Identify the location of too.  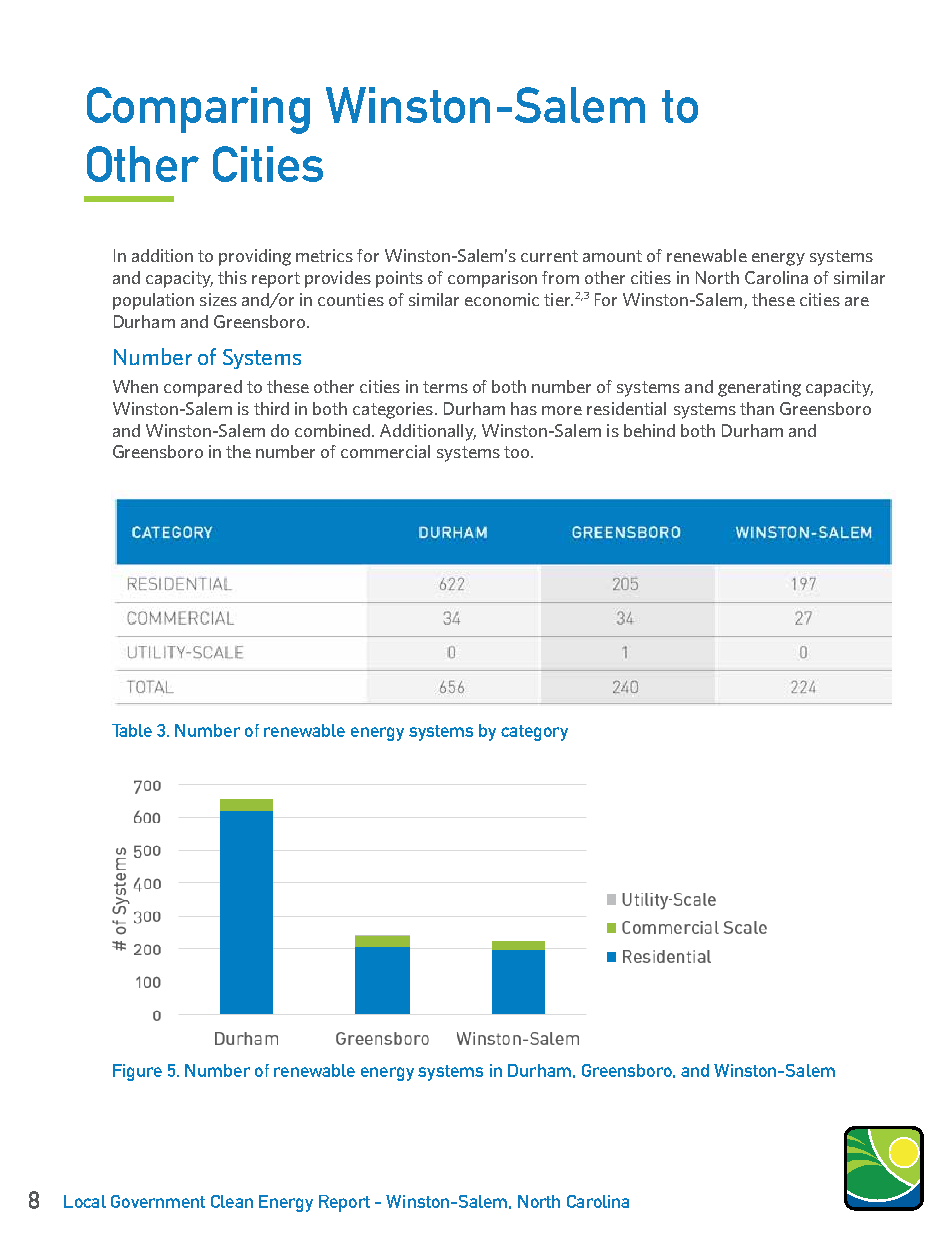
(518, 452).
